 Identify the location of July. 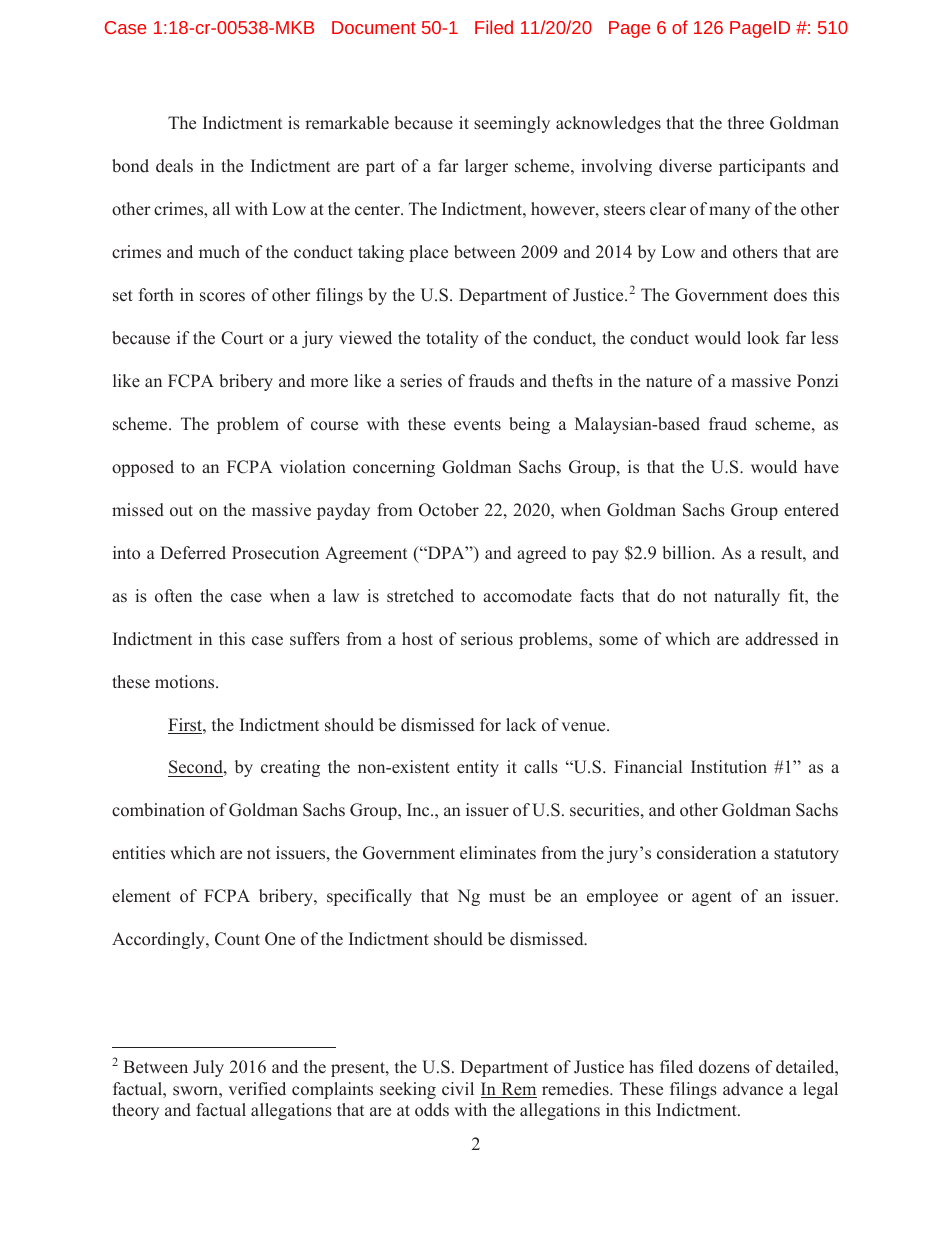
(208, 1068).
